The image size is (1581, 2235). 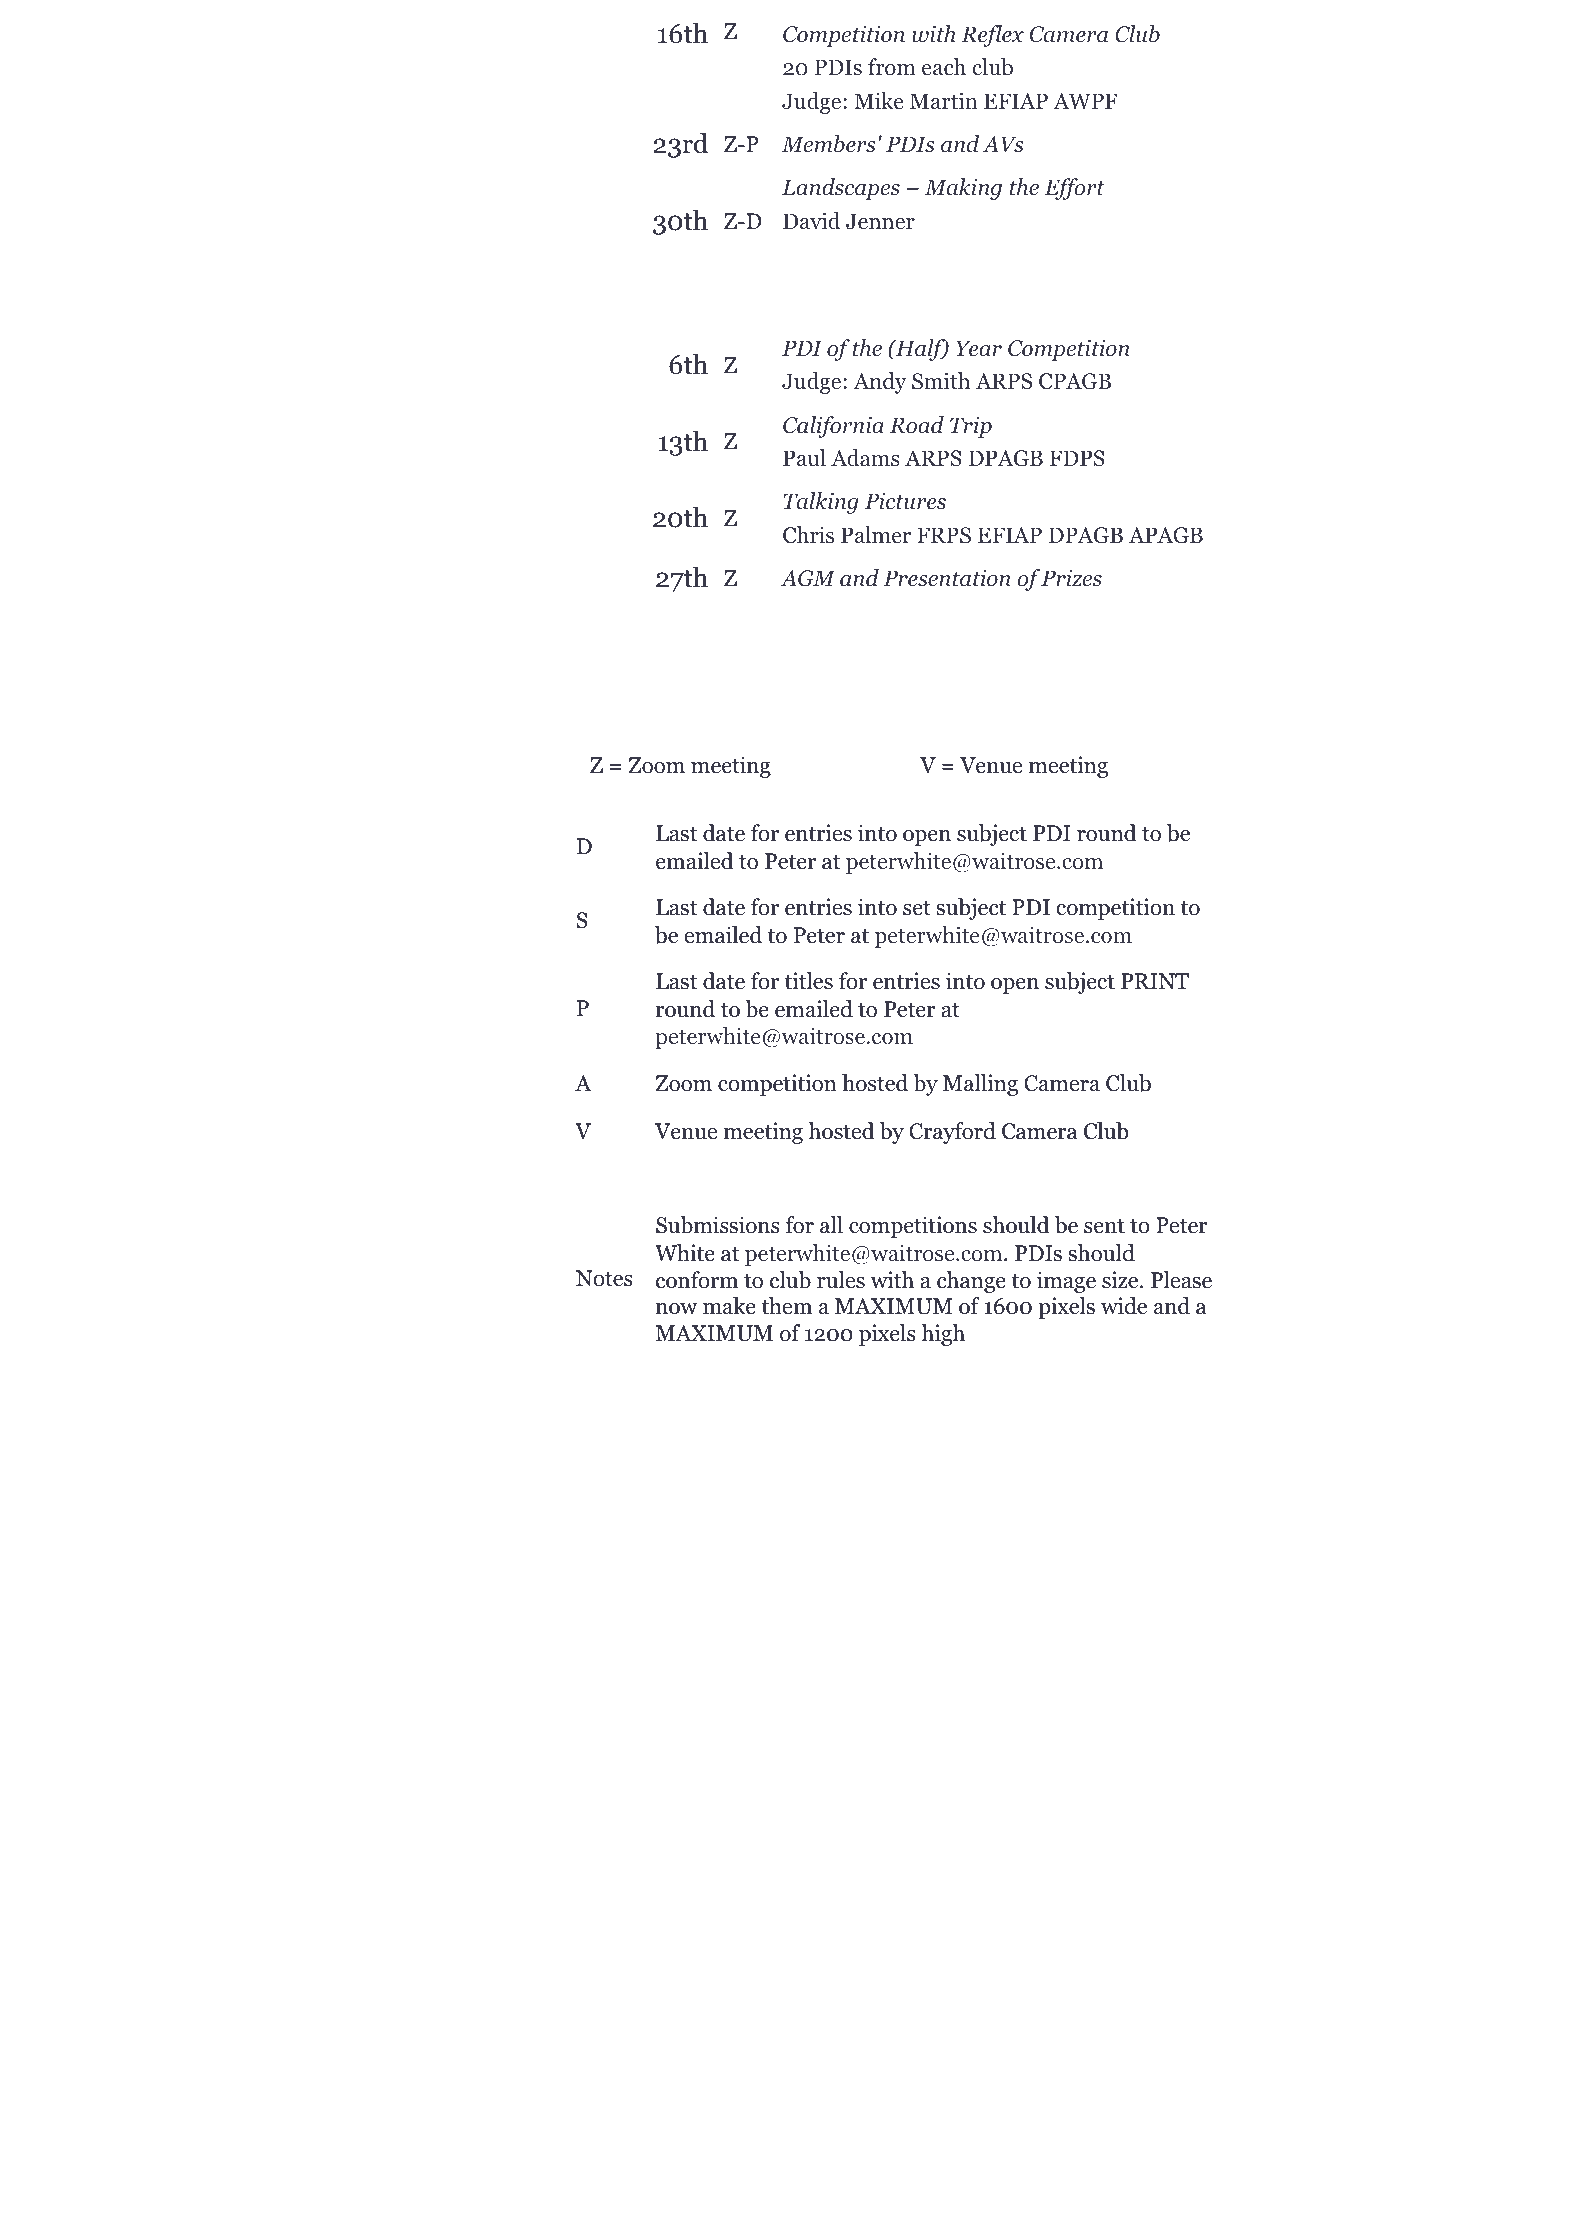 What do you see at coordinates (917, 908) in the screenshot?
I see `set` at bounding box center [917, 908].
